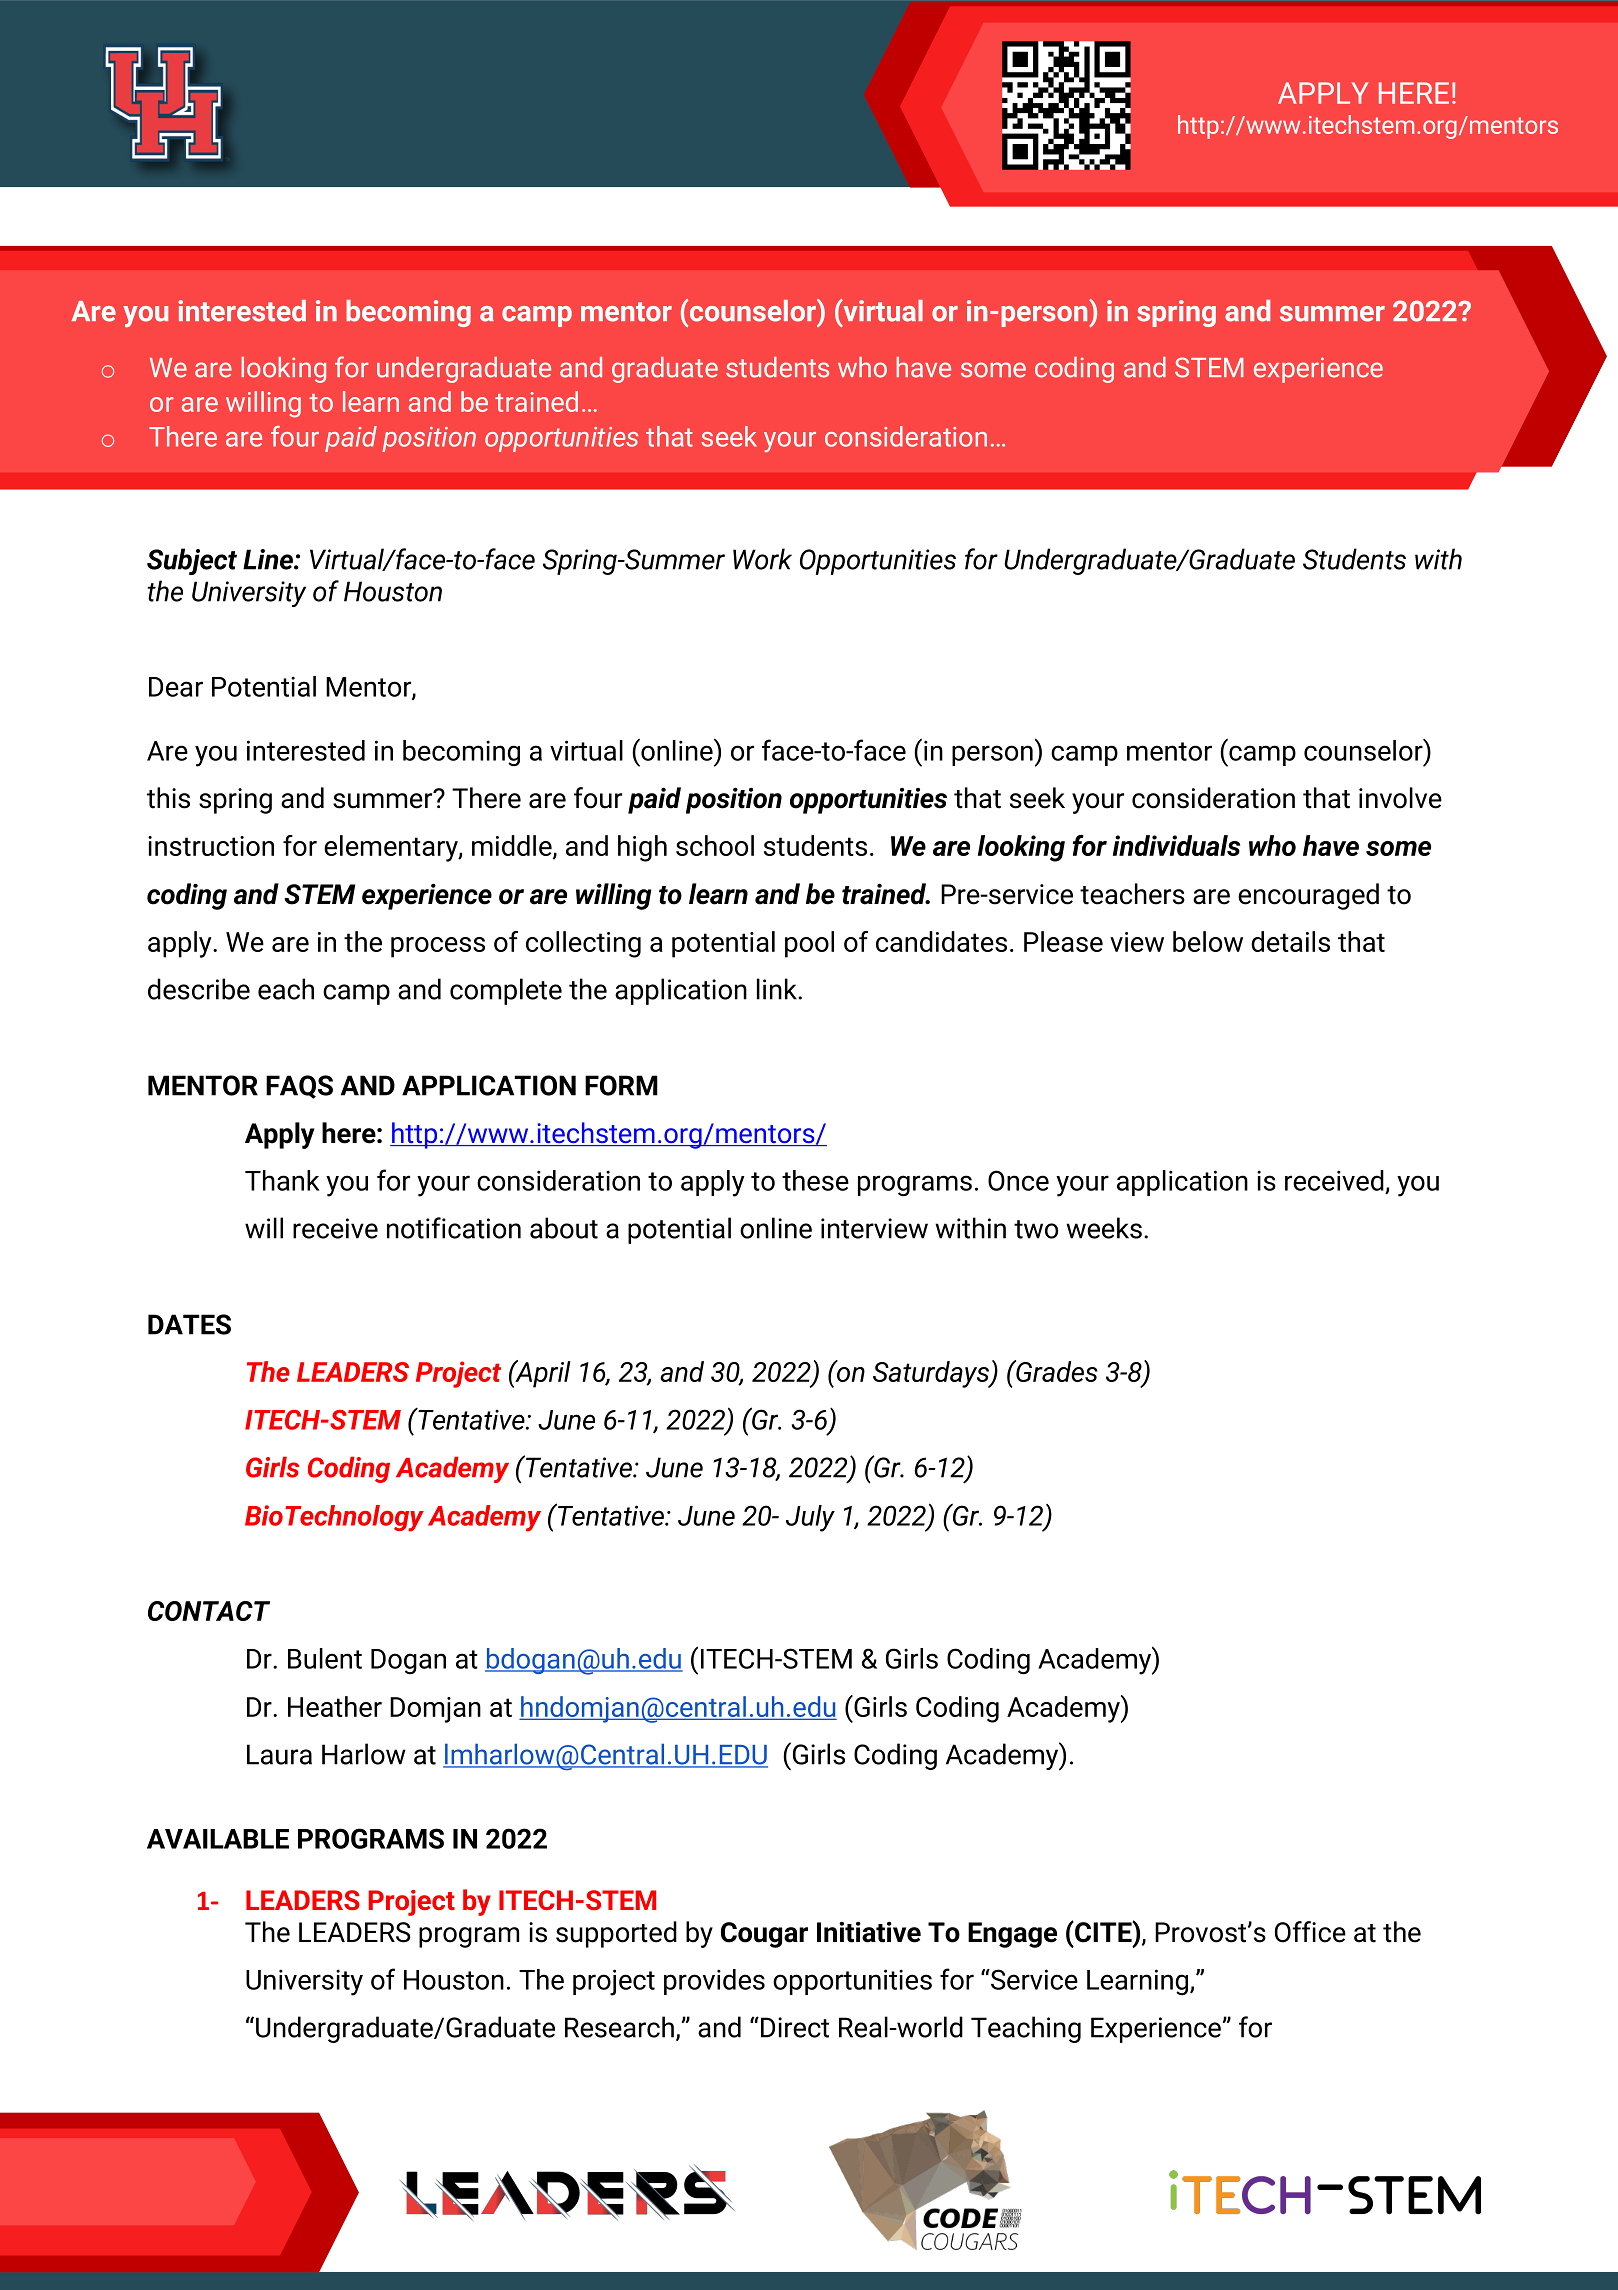  Describe the element at coordinates (815, 1180) in the screenshot. I see `these` at that location.
